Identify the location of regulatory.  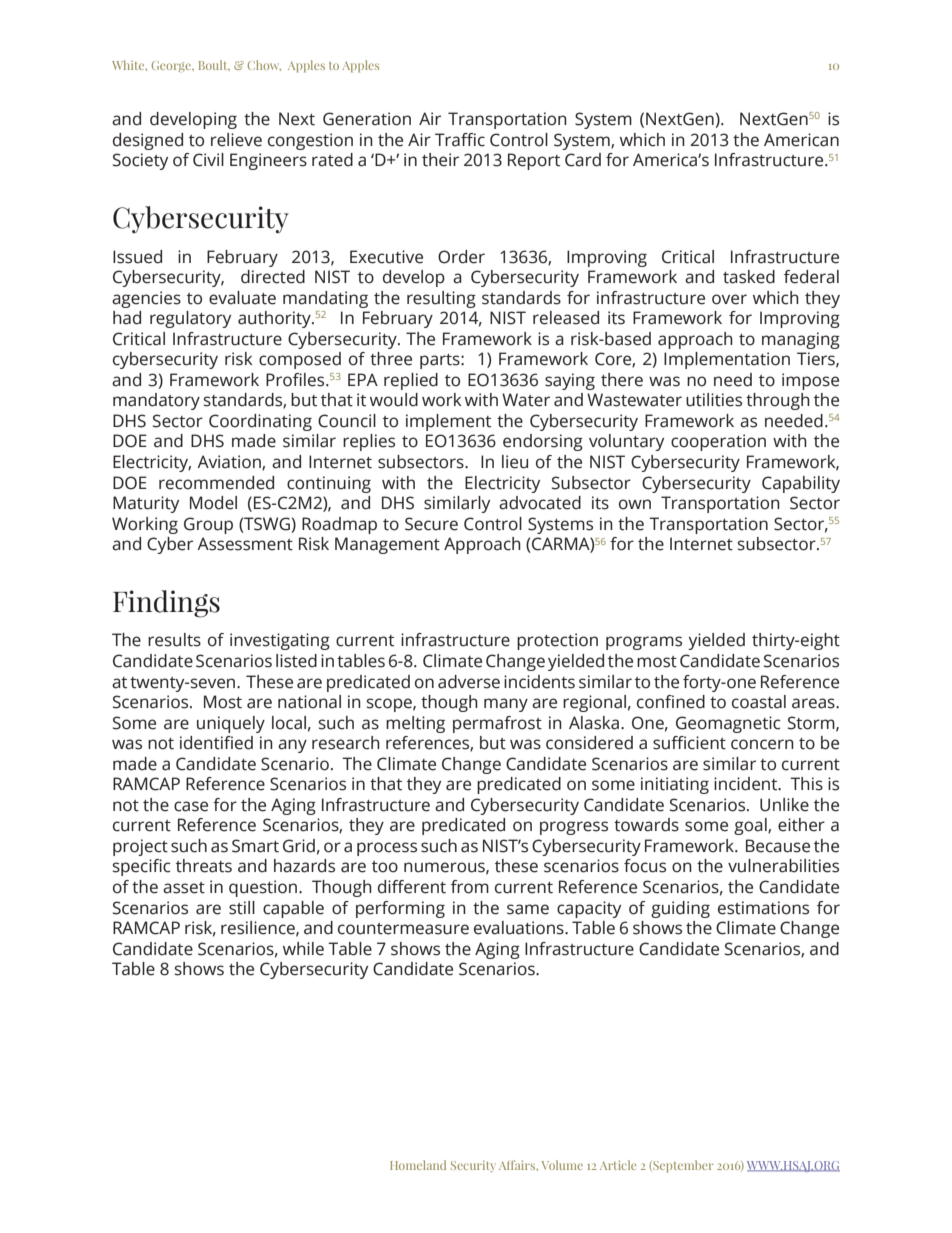
(190, 319).
